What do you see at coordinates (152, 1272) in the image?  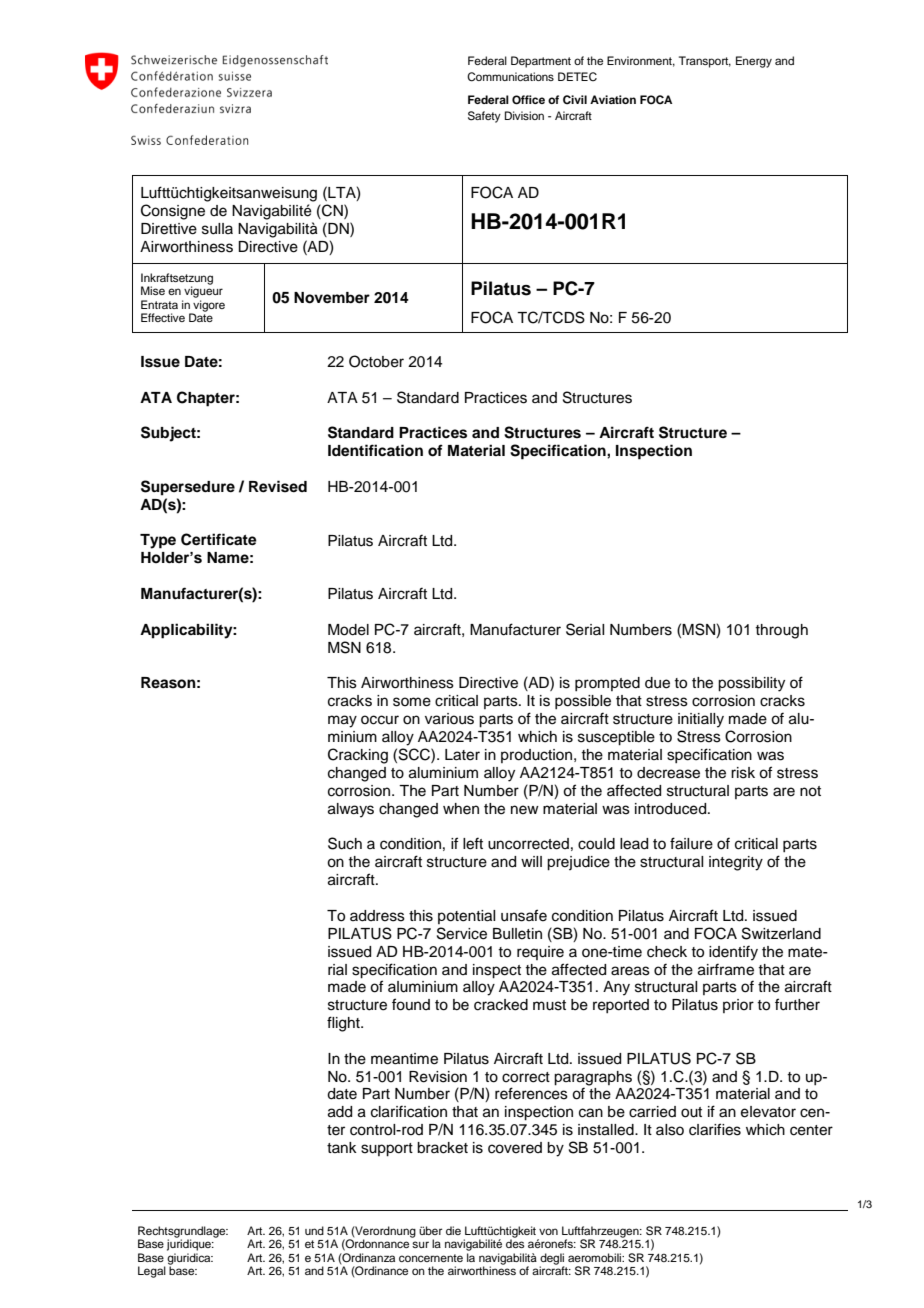 I see `Legal` at bounding box center [152, 1272].
